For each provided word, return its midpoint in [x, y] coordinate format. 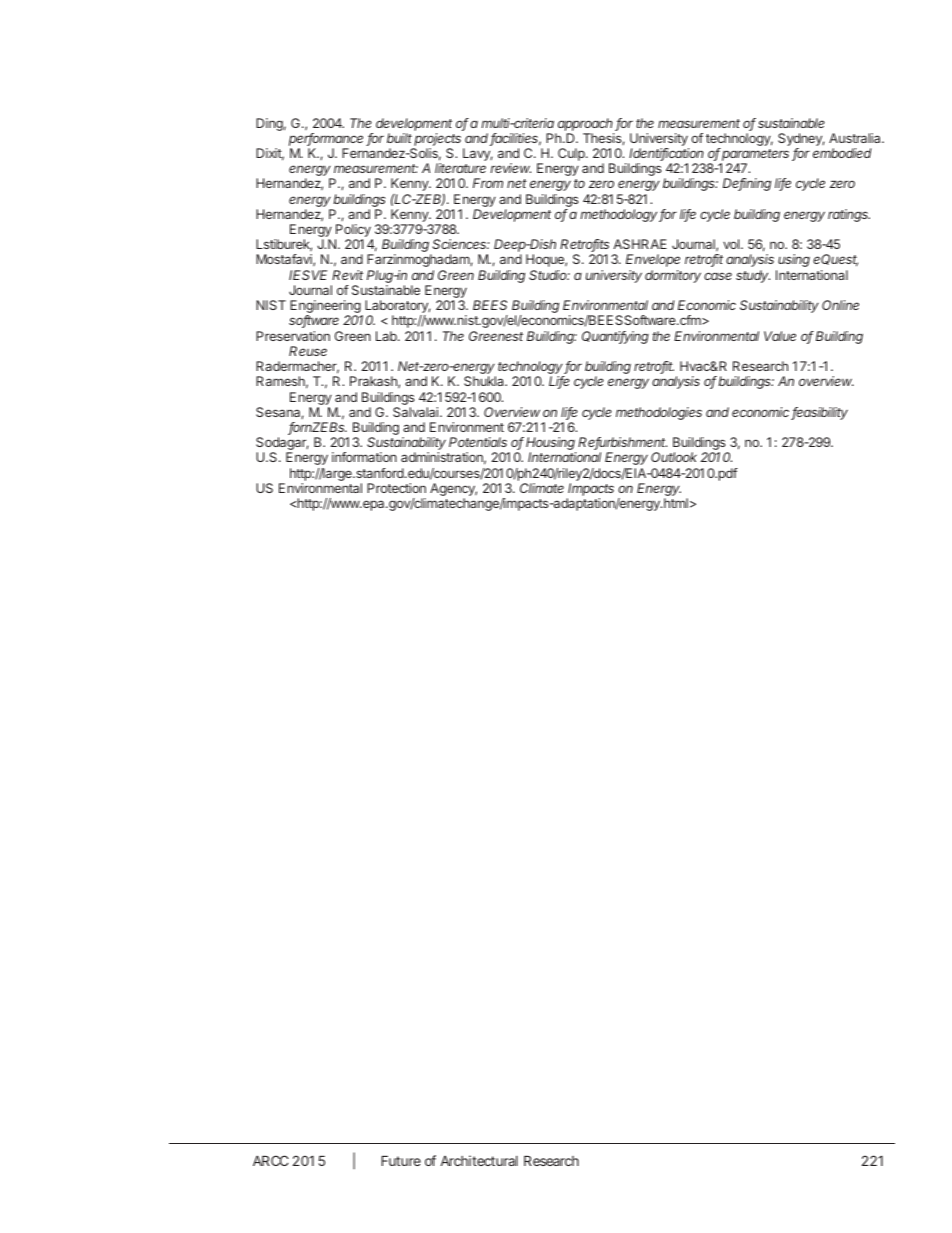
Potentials [478, 442]
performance [328, 139]
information [364, 457]
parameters [755, 156]
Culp [572, 154]
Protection [396, 488]
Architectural [479, 1160]
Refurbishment [622, 443]
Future [401, 1161]
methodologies [659, 413]
